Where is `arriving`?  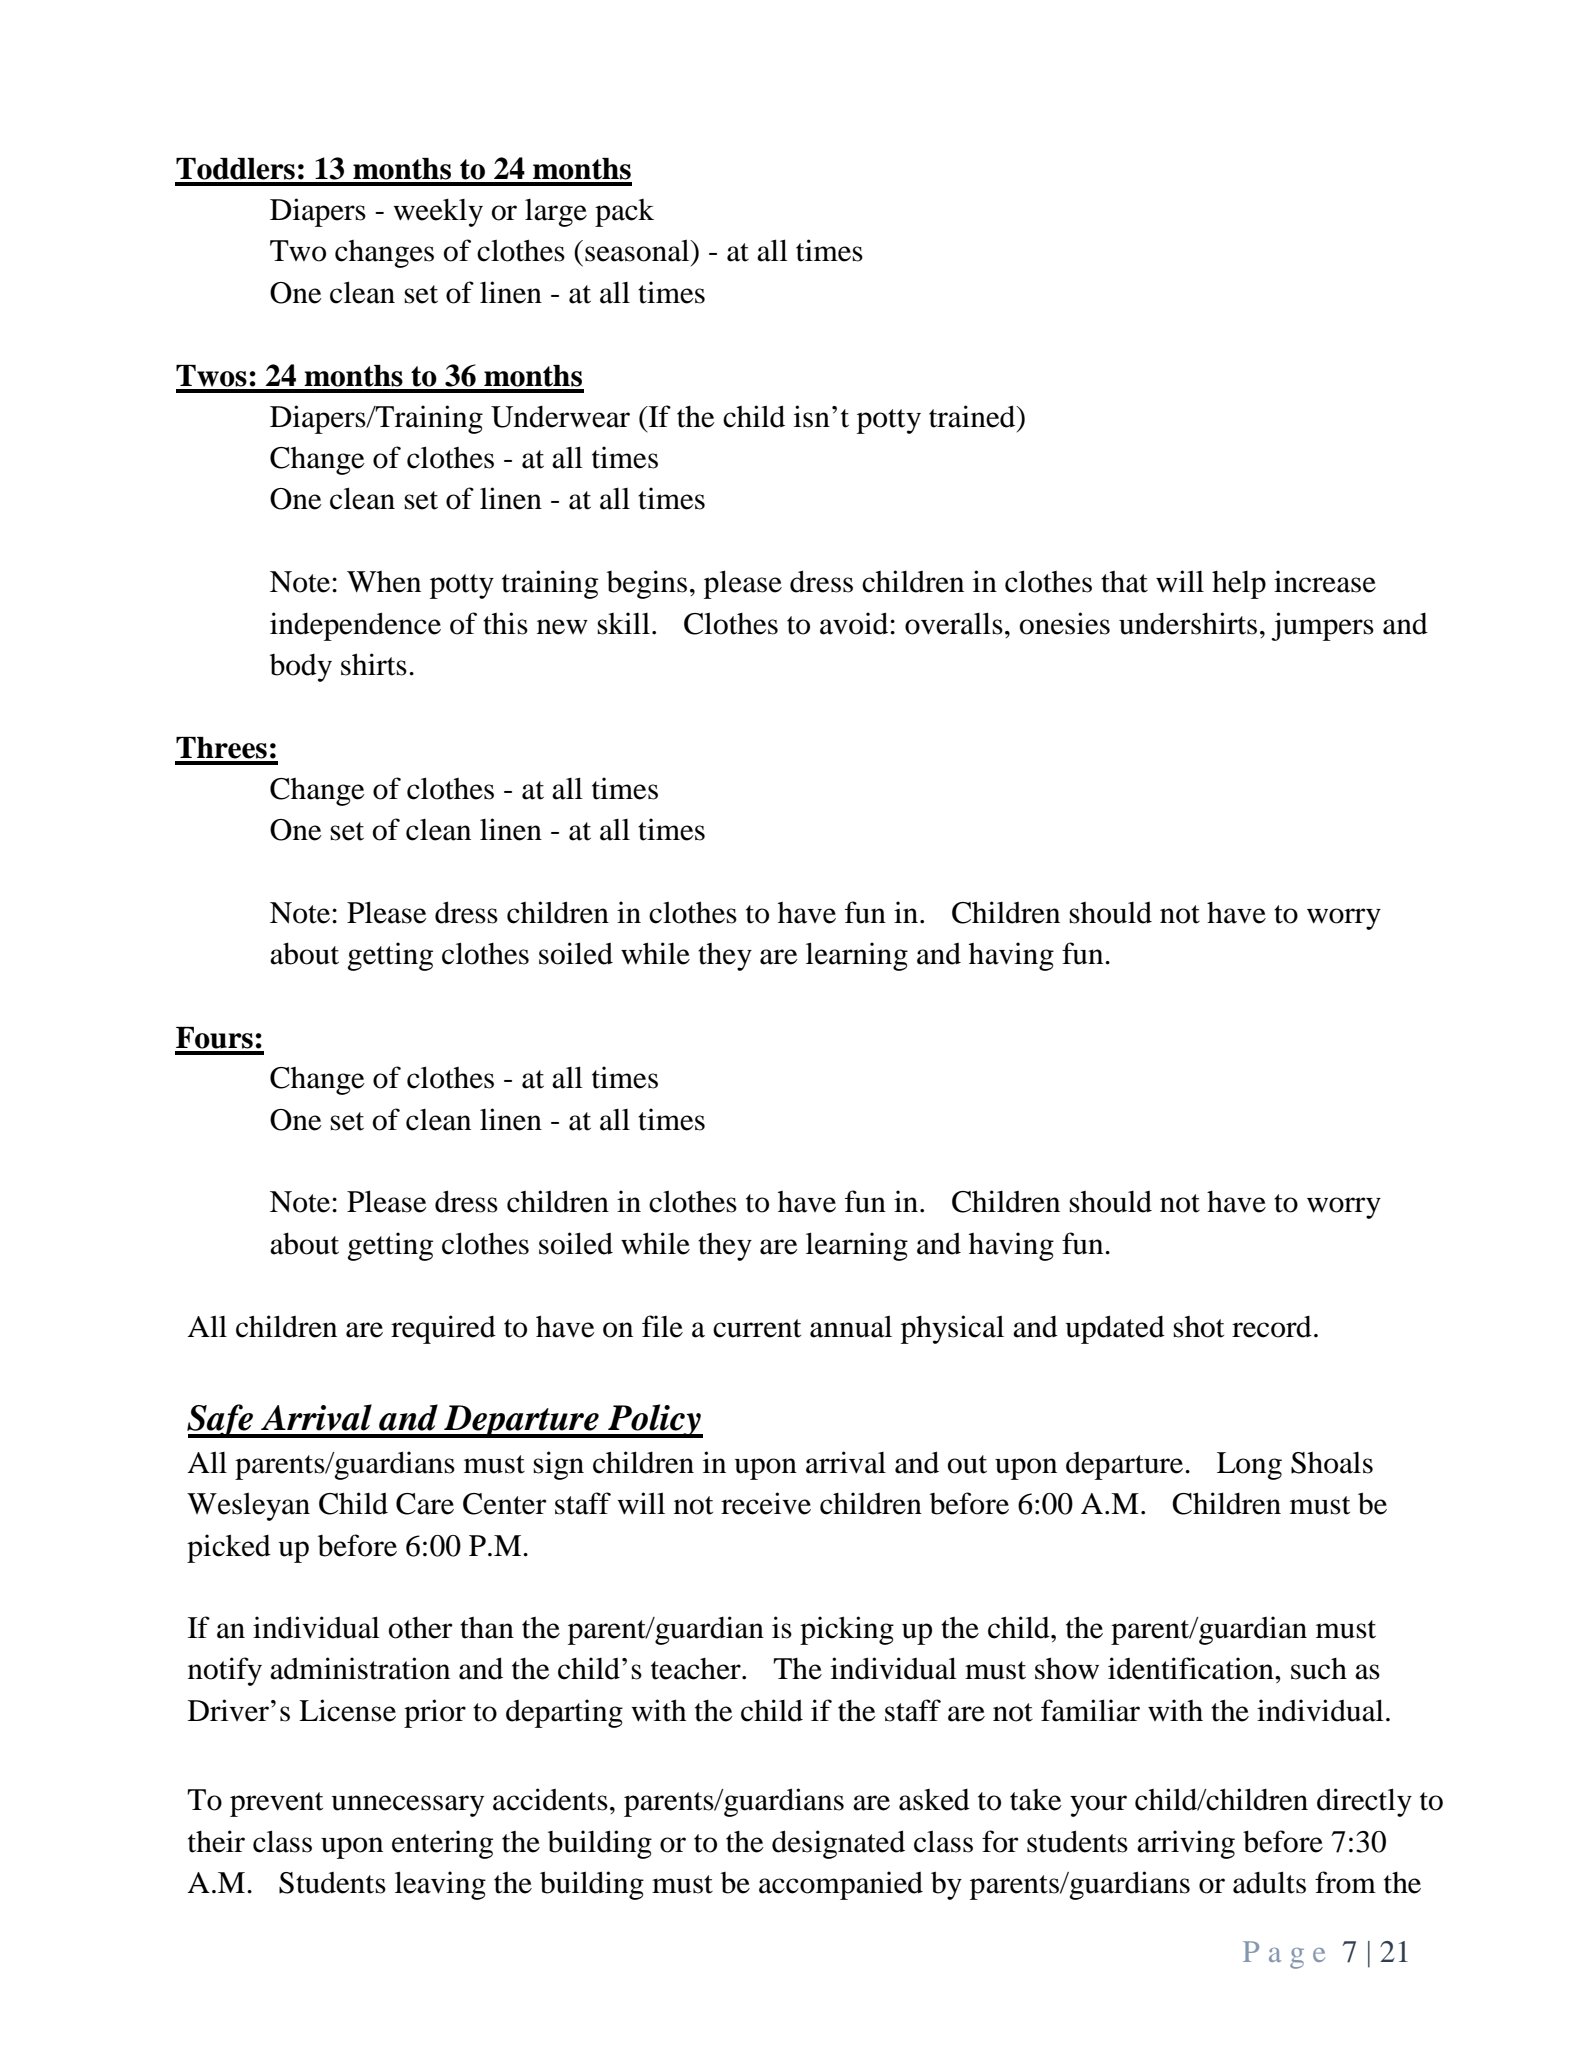
arriving is located at coordinates (1186, 1844).
